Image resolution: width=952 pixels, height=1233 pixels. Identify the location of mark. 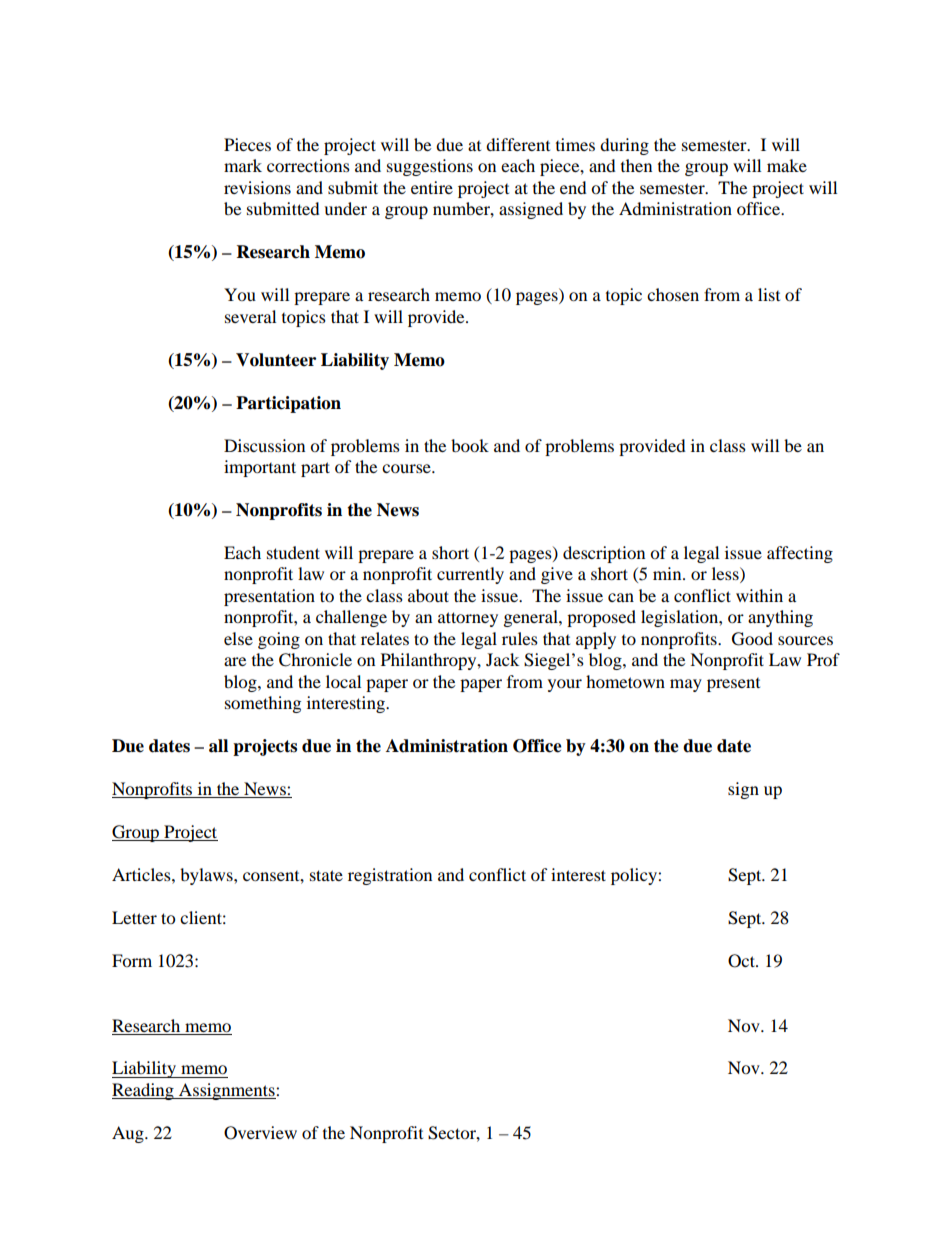
(243, 165).
